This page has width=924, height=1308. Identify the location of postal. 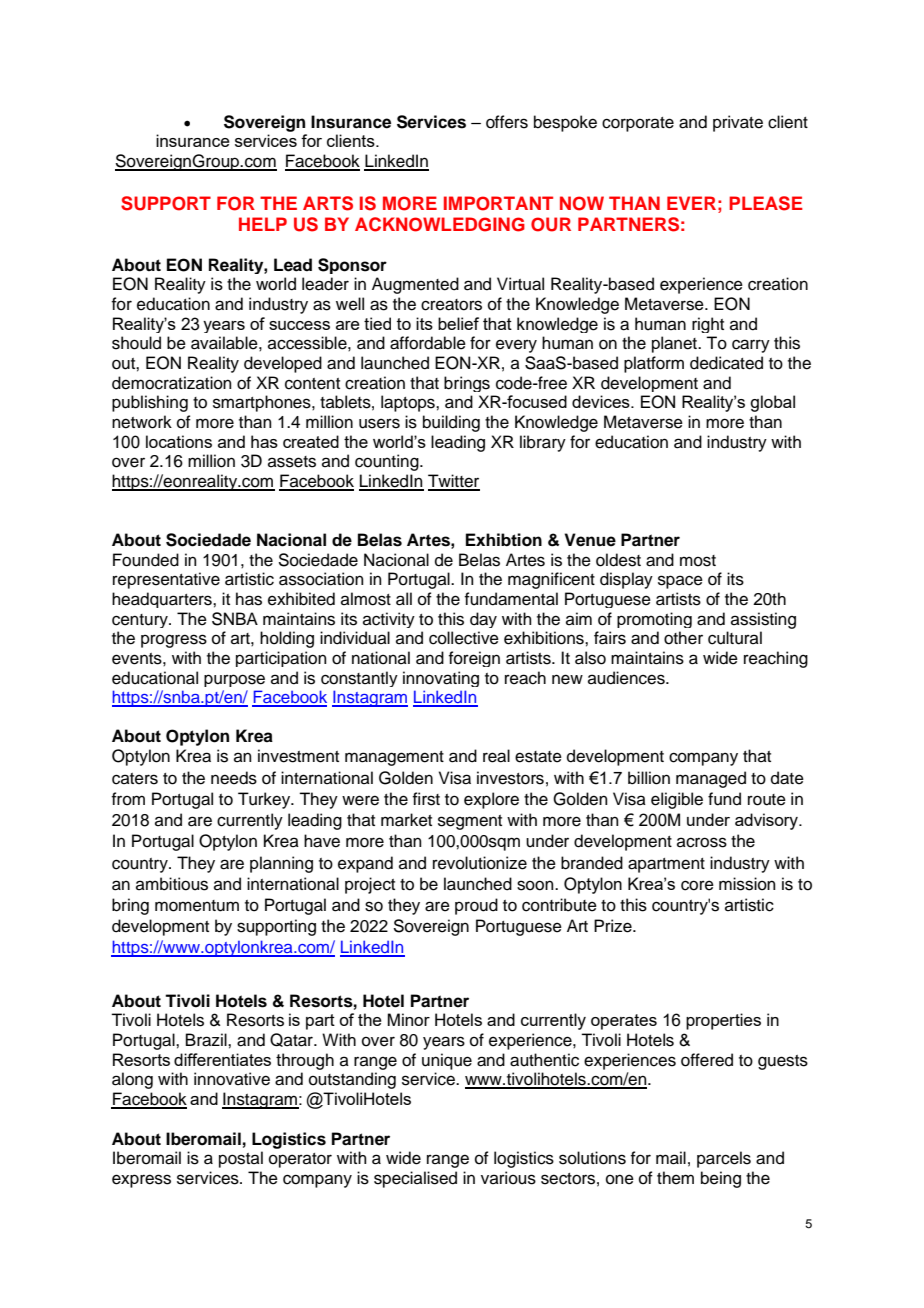
(241, 1159).
